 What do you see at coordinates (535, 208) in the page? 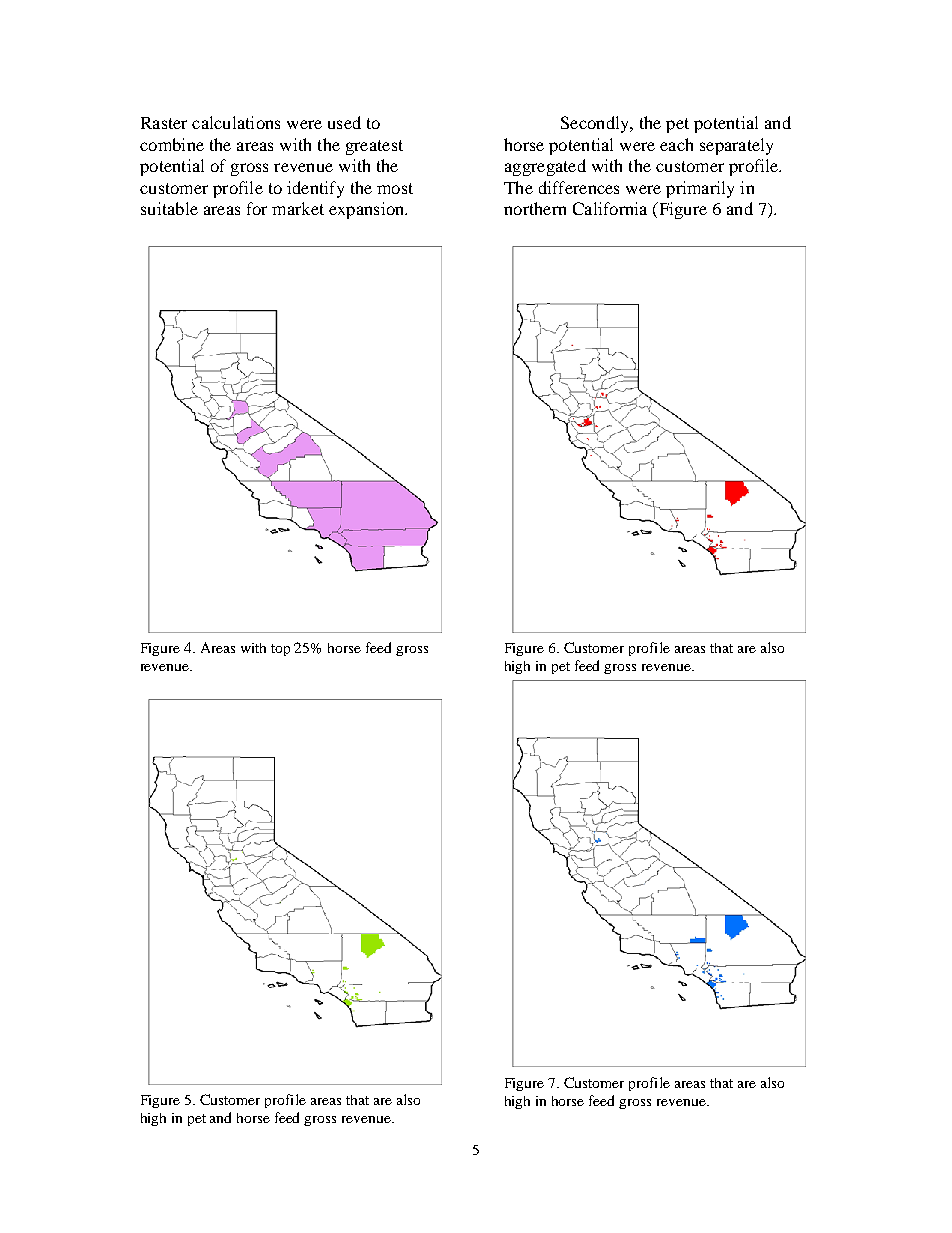
I see `northern` at bounding box center [535, 208].
